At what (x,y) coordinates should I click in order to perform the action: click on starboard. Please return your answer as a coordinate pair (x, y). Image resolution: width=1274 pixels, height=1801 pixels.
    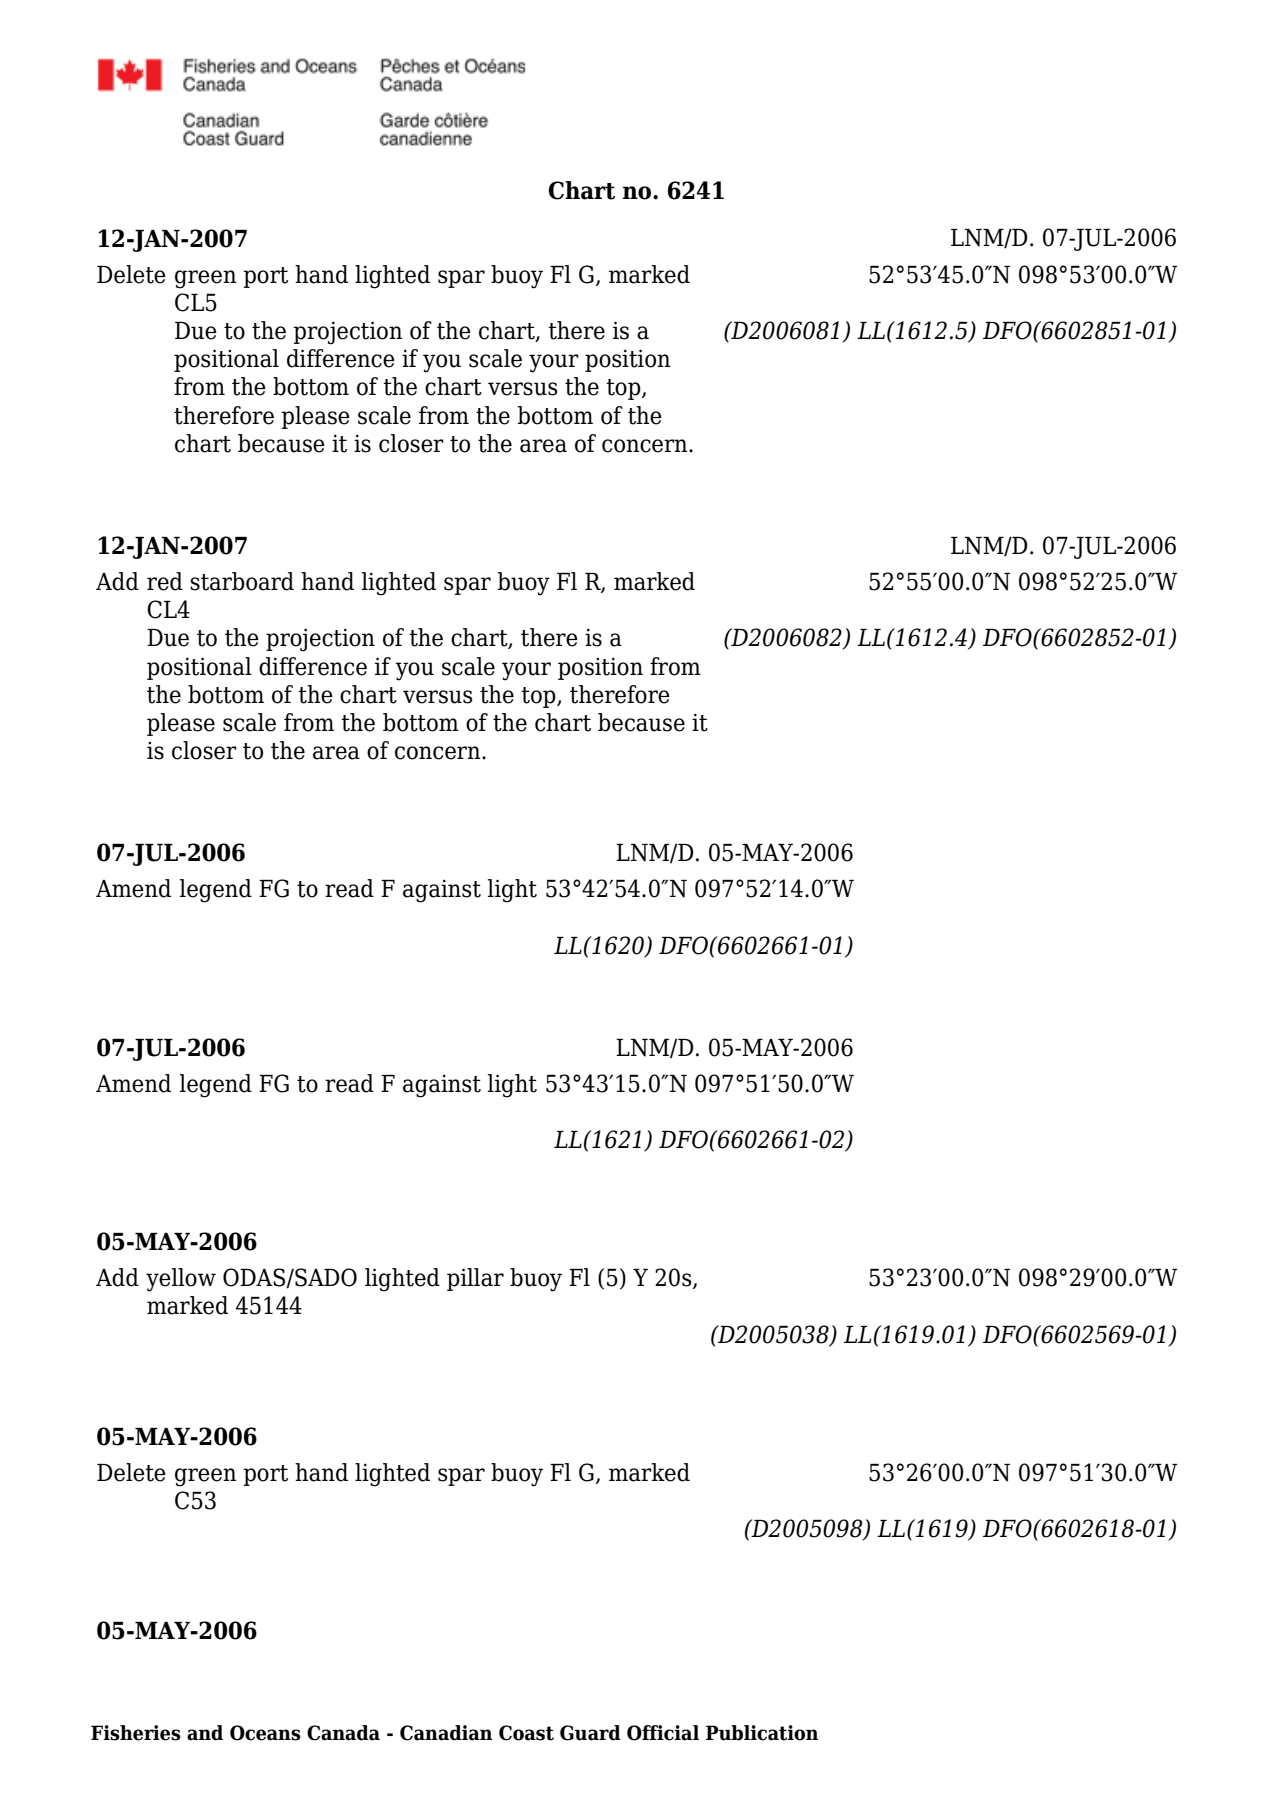
    Looking at the image, I should click on (242, 581).
